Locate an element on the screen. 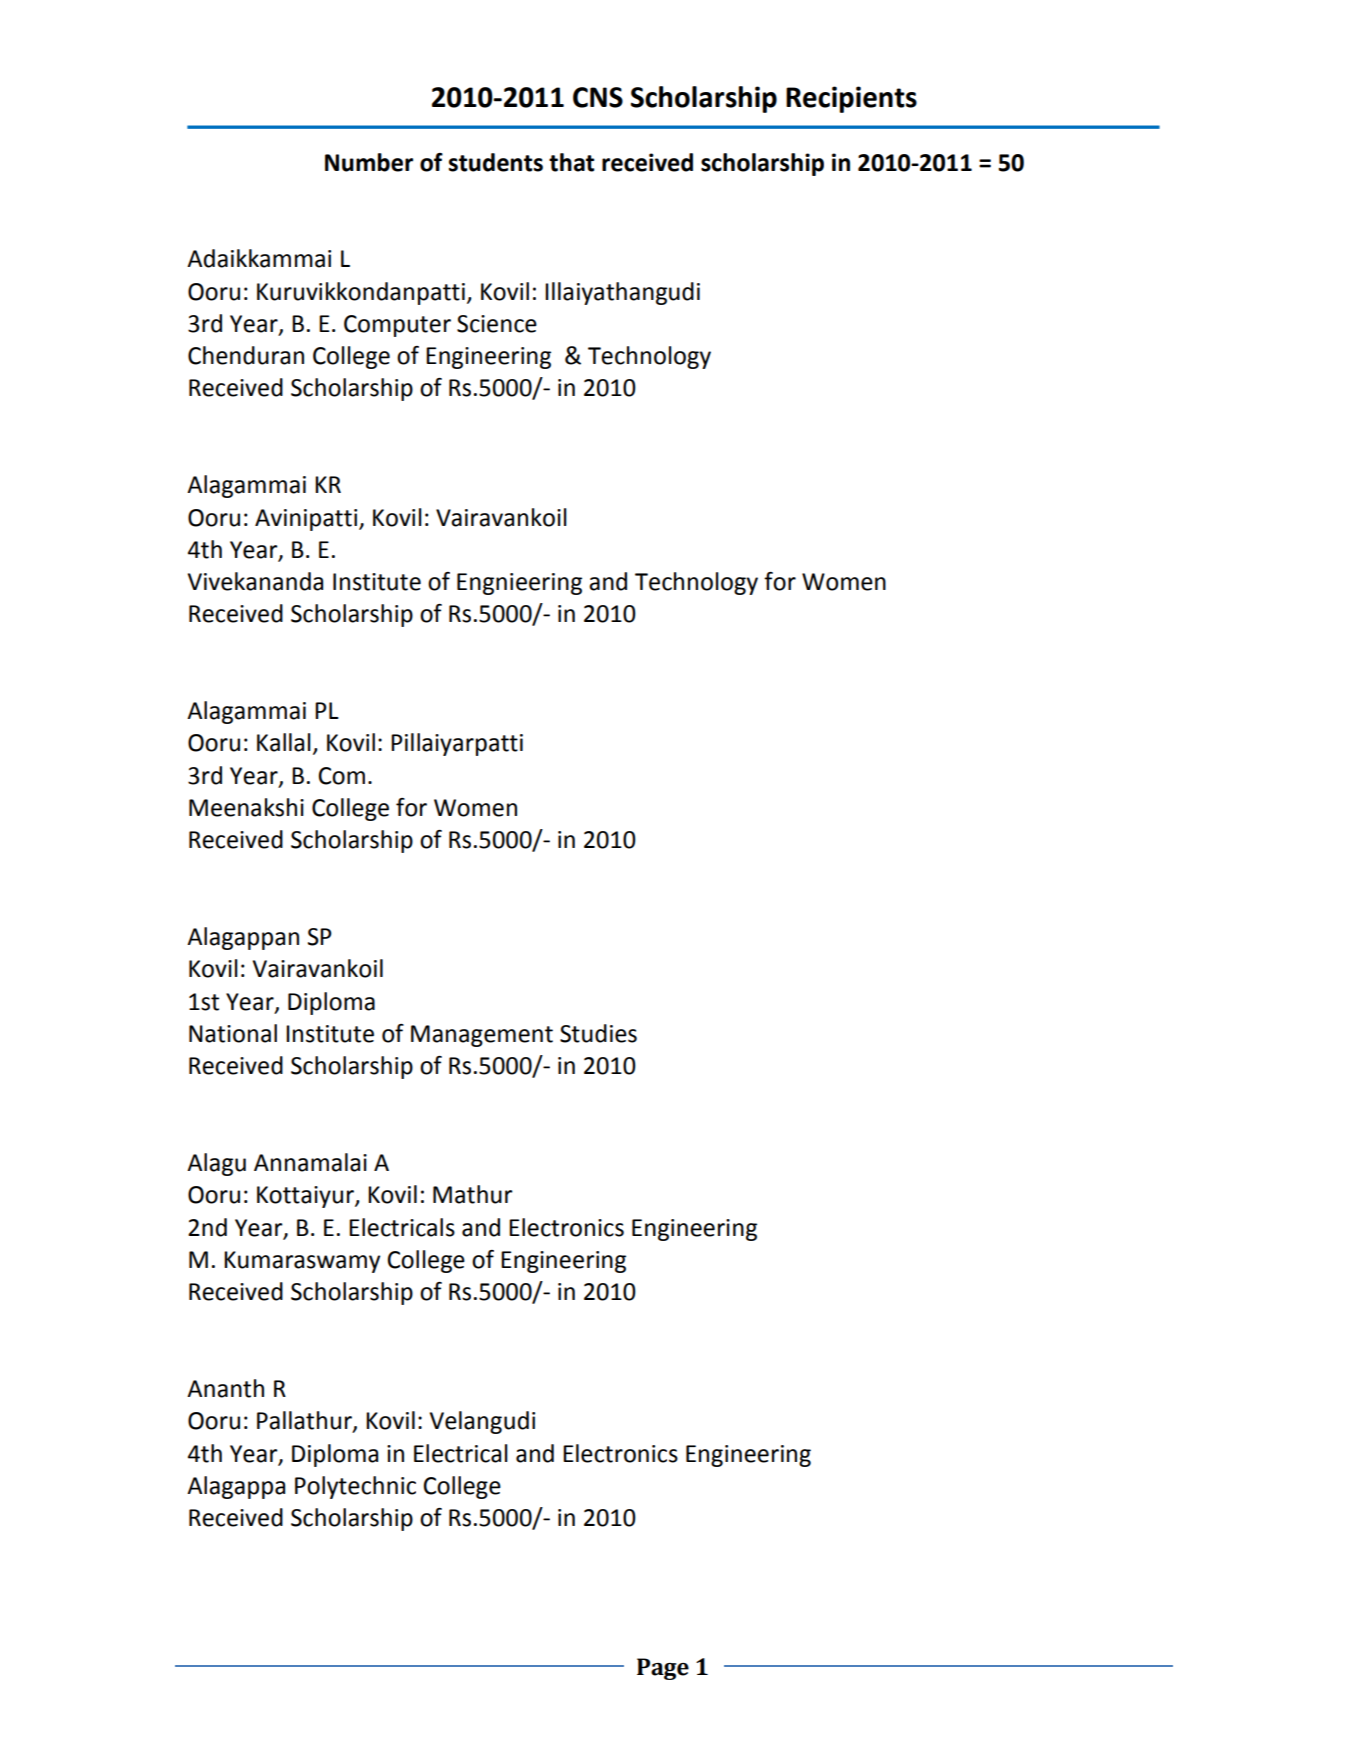  Computer is located at coordinates (397, 326).
